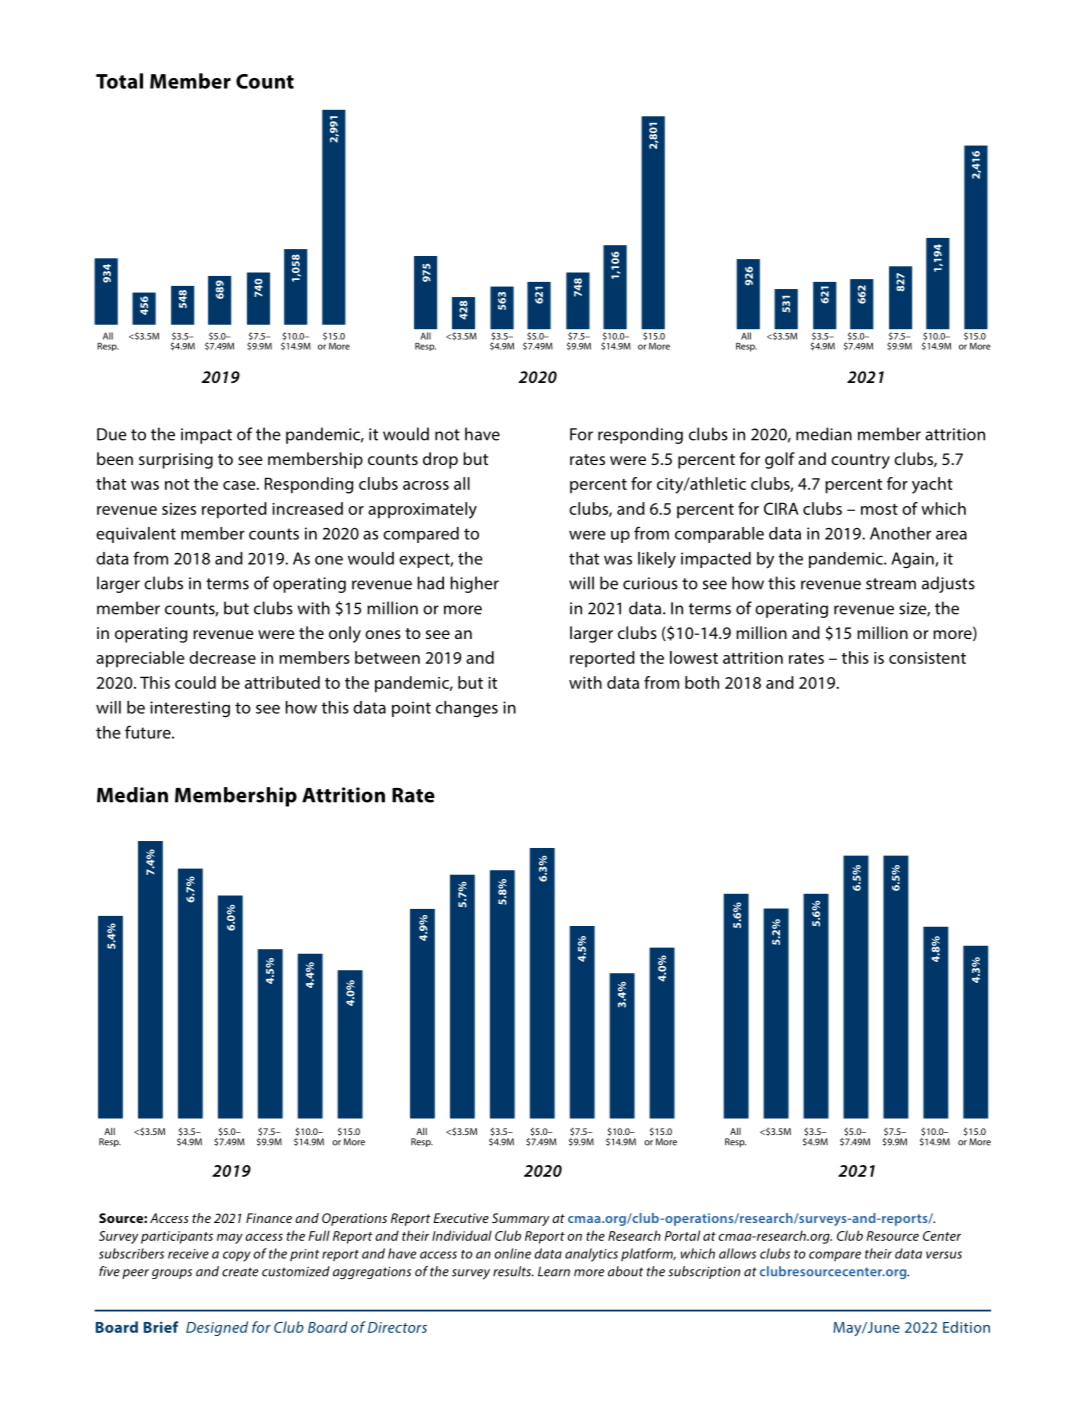  Describe the element at coordinates (932, 485) in the screenshot. I see `yacht` at that location.
